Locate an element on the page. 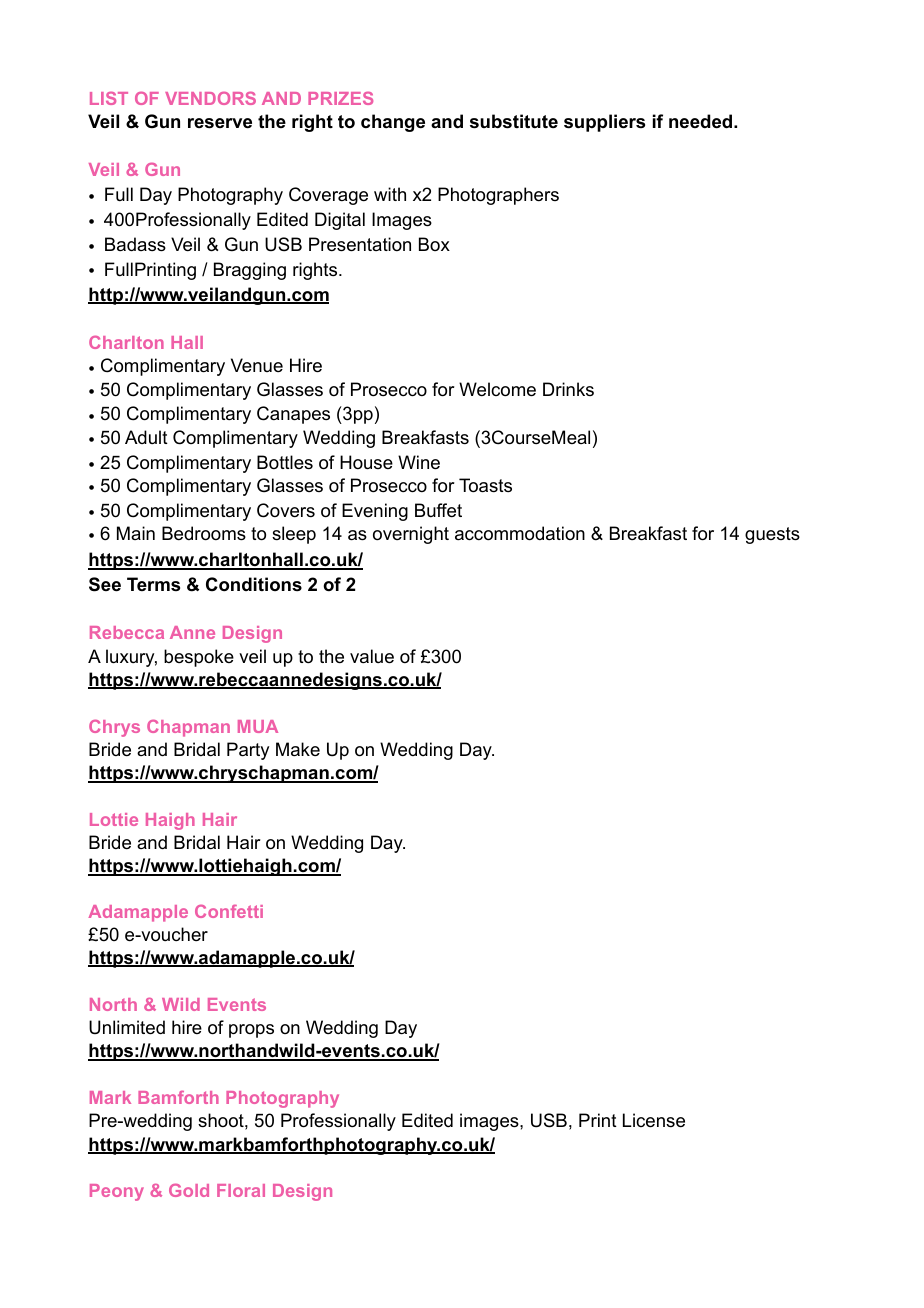  Adult is located at coordinates (146, 437).
